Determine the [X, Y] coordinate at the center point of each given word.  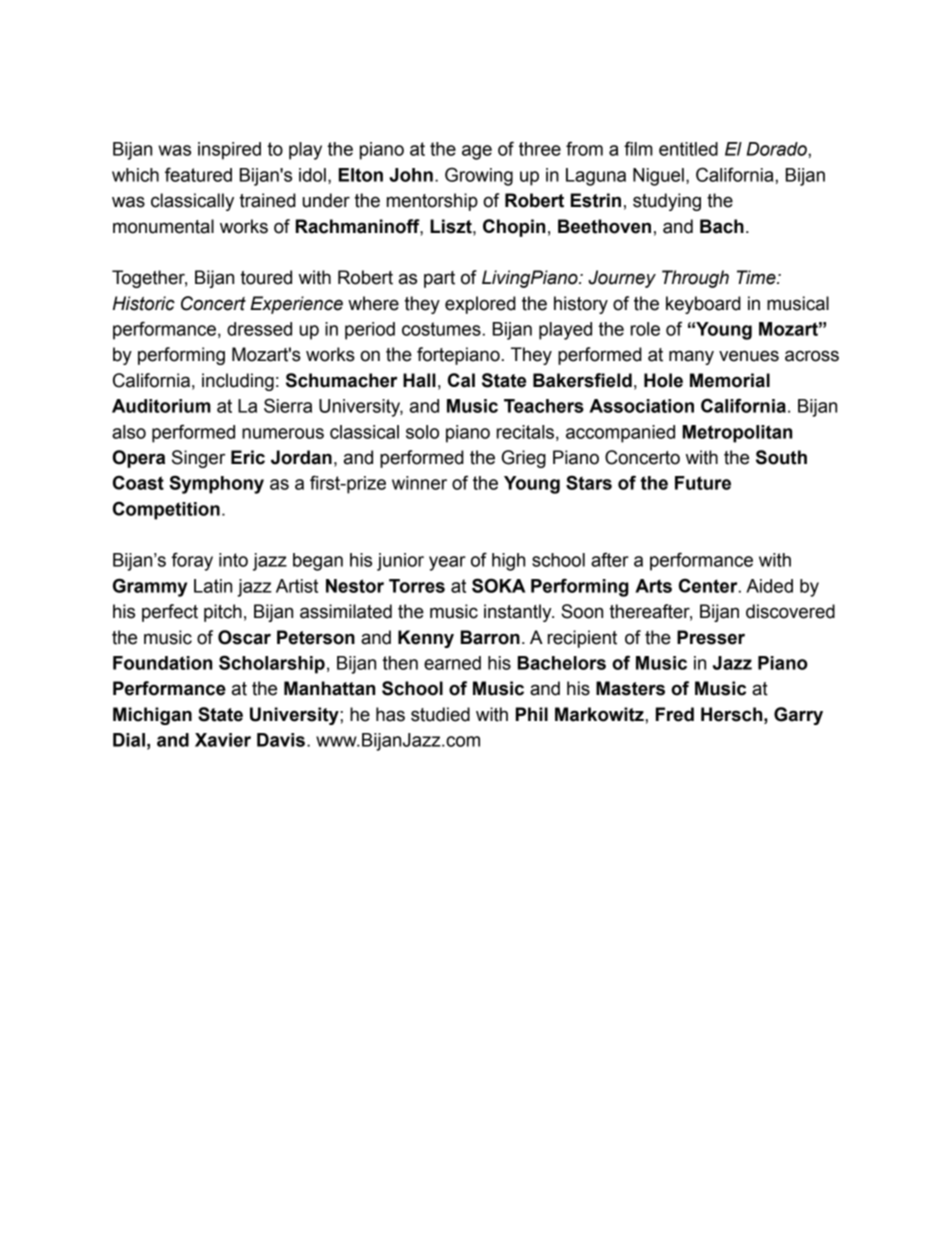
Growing [479, 176]
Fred [675, 714]
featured [198, 174]
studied [440, 714]
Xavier [223, 740]
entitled [688, 149]
